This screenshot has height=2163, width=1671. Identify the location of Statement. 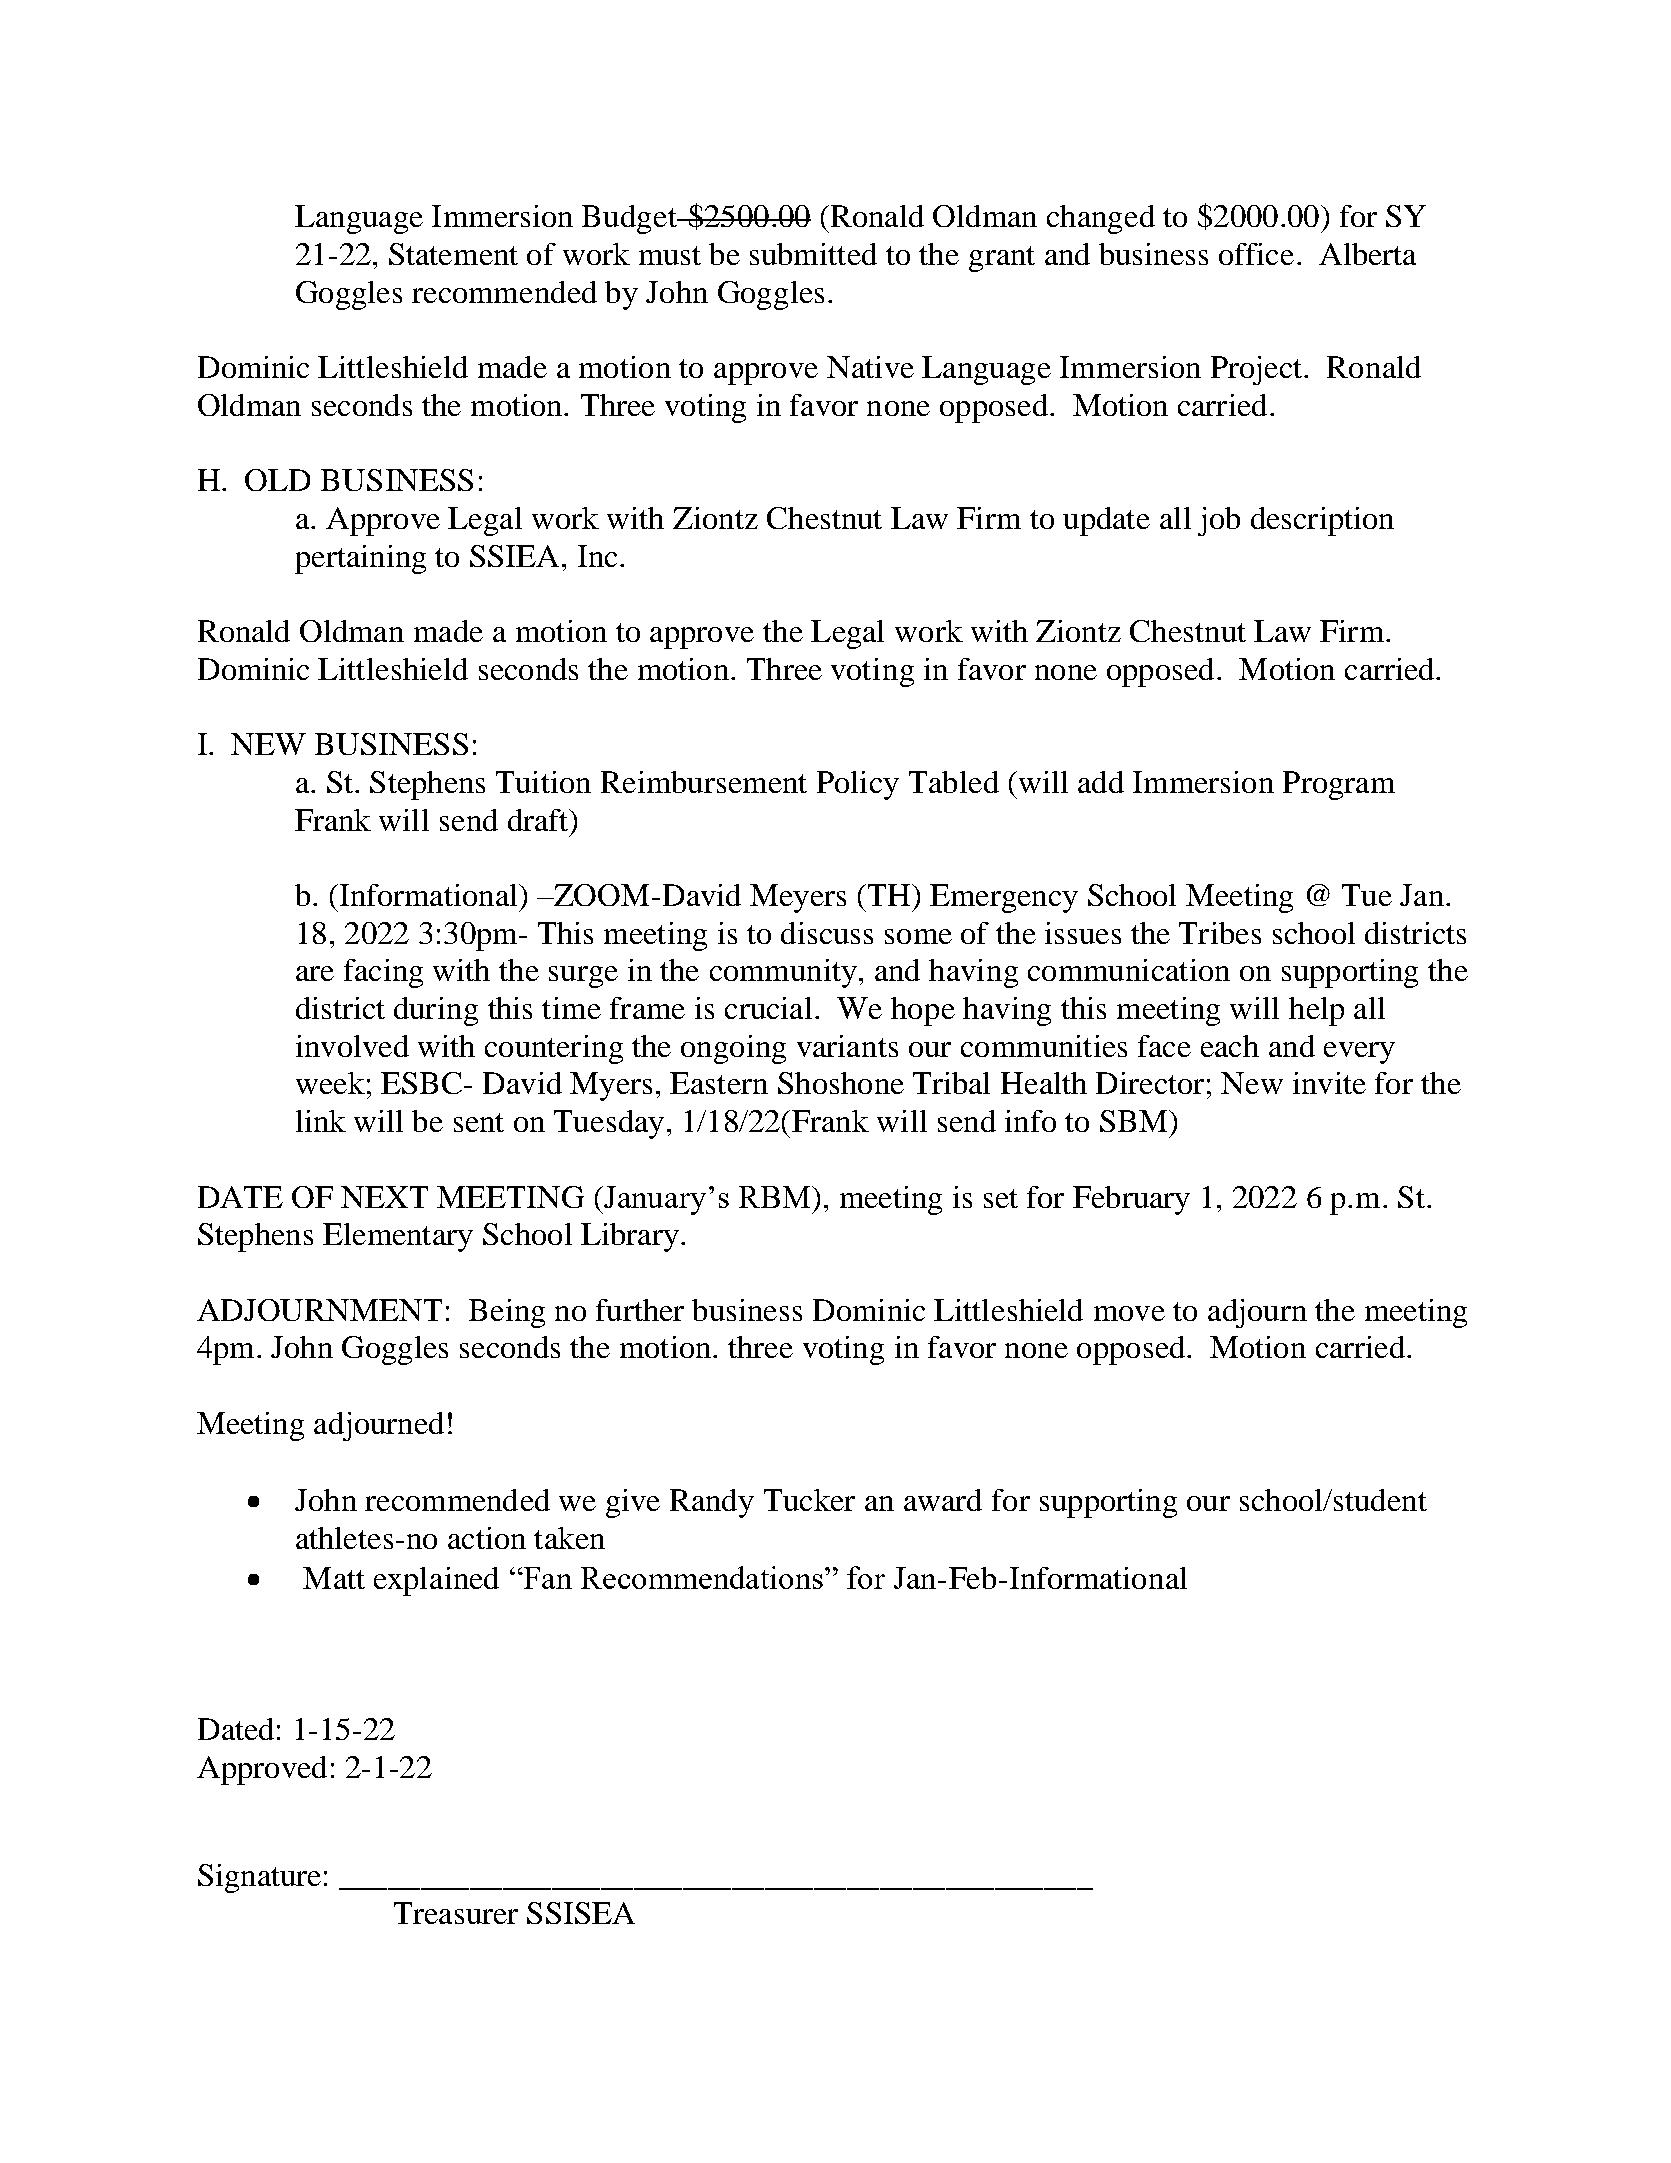
(453, 254).
